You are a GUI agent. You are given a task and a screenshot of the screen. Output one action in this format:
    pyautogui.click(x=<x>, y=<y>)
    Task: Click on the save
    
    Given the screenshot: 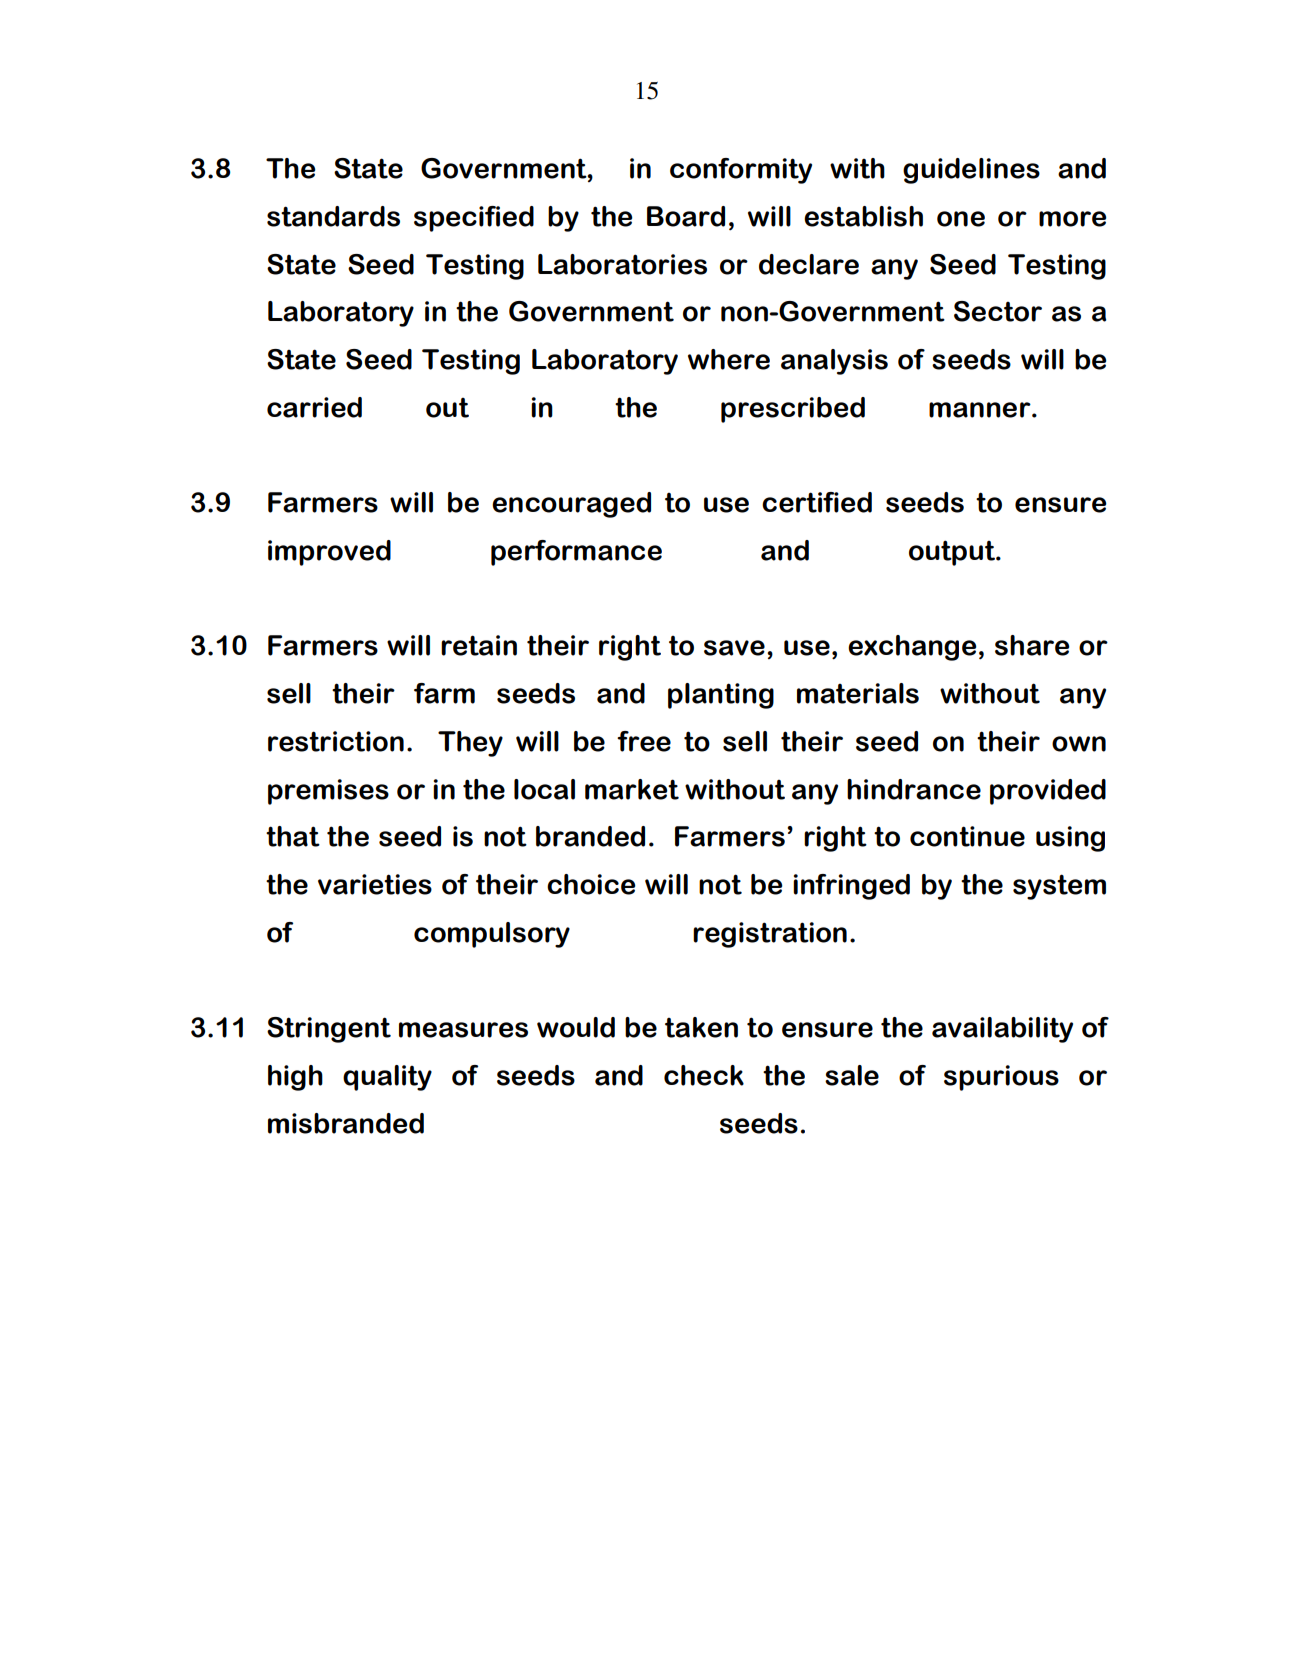 What is the action you would take?
    pyautogui.click(x=734, y=648)
